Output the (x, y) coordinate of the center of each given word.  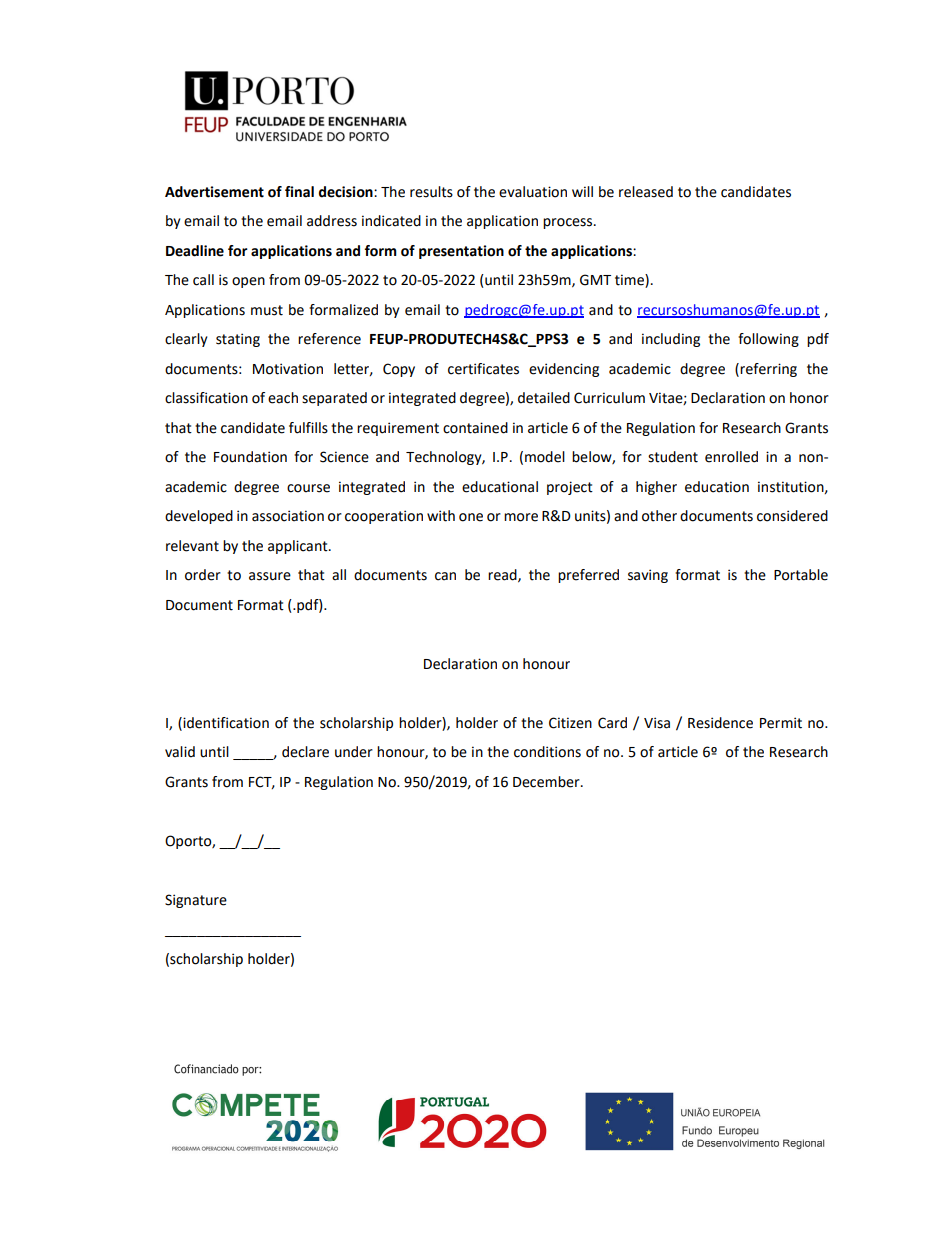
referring (768, 370)
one (471, 517)
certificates (483, 369)
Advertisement (214, 192)
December (547, 782)
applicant (299, 547)
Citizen (570, 723)
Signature (196, 901)
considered (792, 516)
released (646, 192)
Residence (720, 723)
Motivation (288, 369)
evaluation (533, 192)
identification (226, 723)
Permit (781, 723)
